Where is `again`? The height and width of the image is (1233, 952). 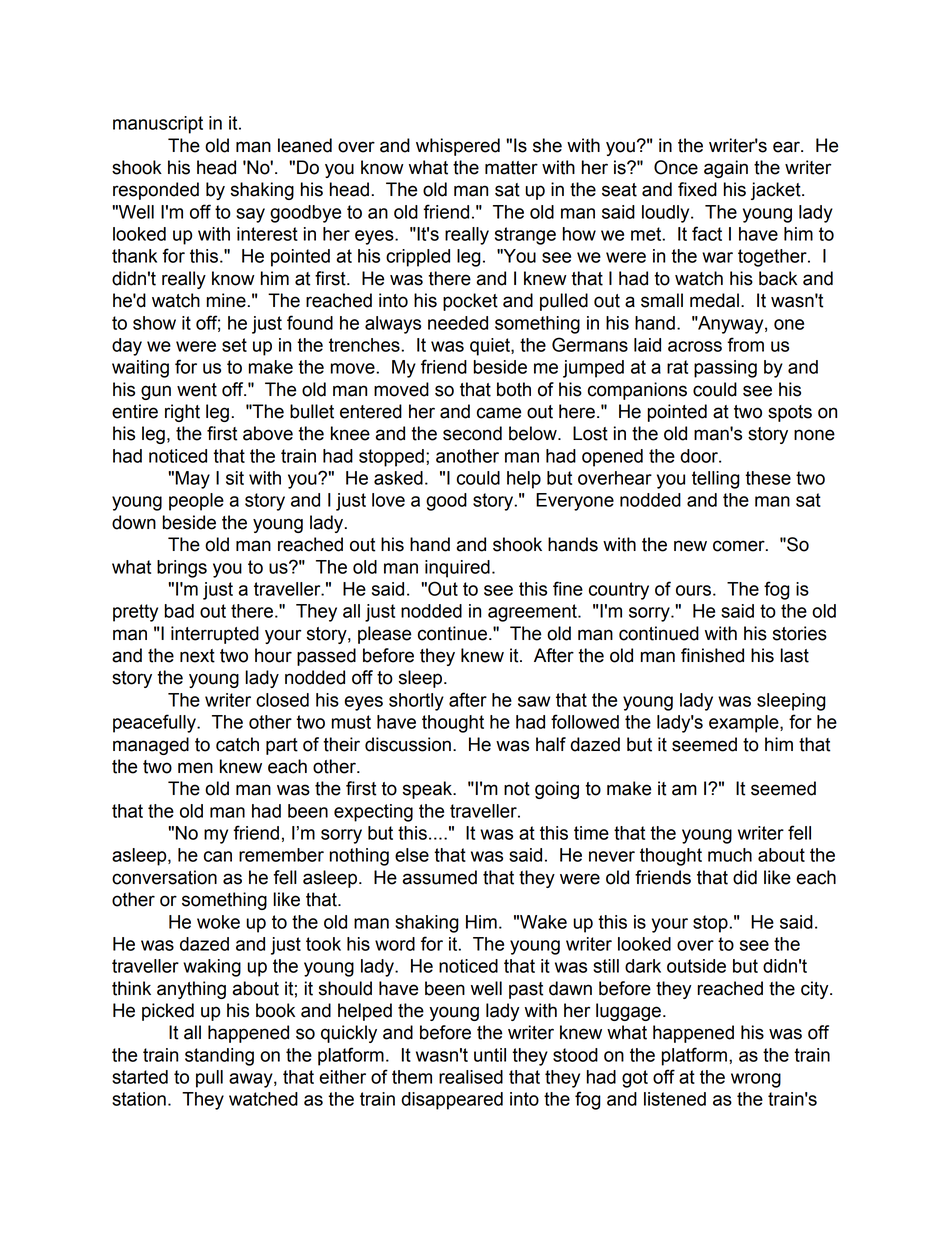
again is located at coordinates (726, 169).
